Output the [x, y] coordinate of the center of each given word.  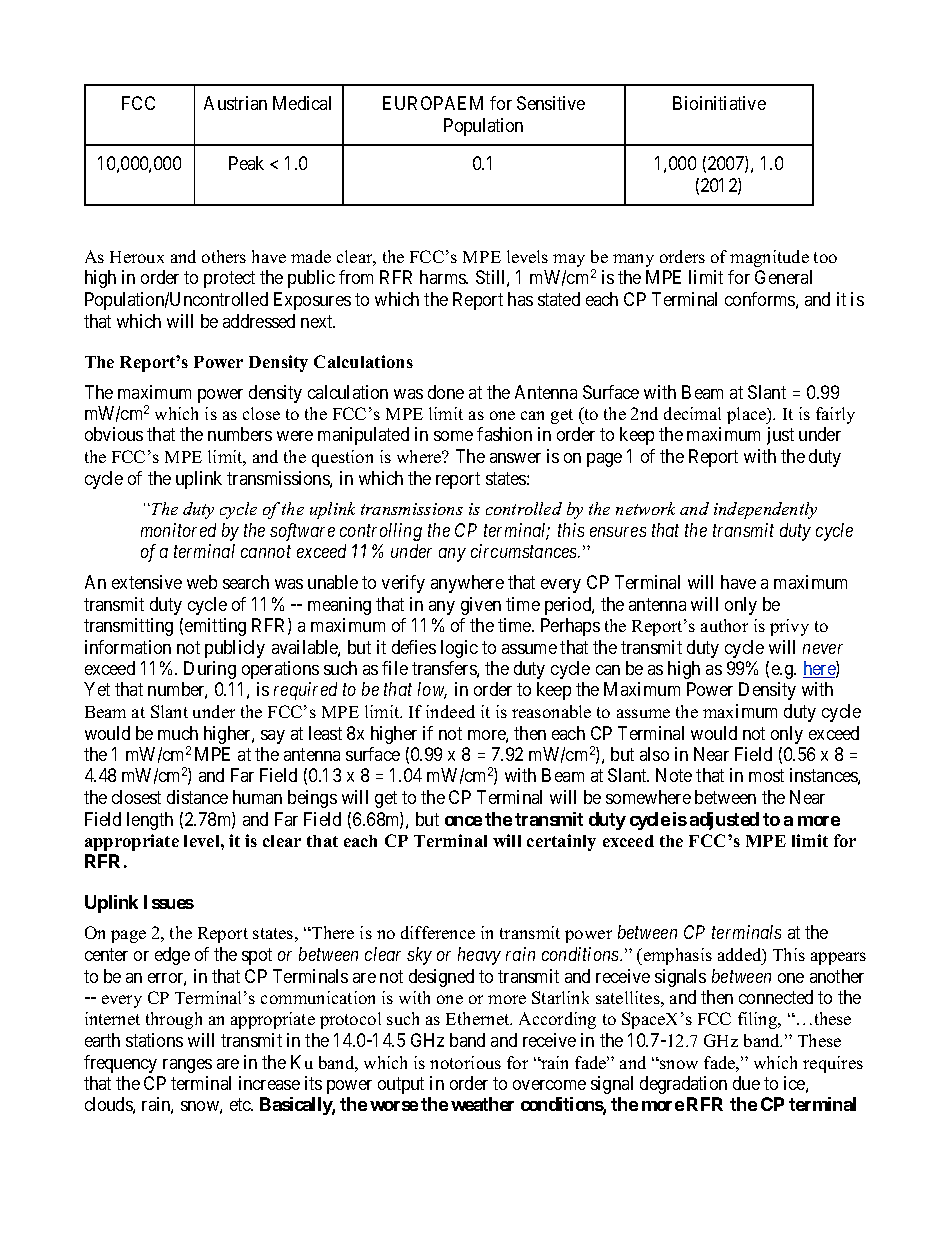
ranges [187, 1066]
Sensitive [551, 103]
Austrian [235, 103]
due [746, 1083]
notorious [465, 1062]
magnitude [769, 258]
